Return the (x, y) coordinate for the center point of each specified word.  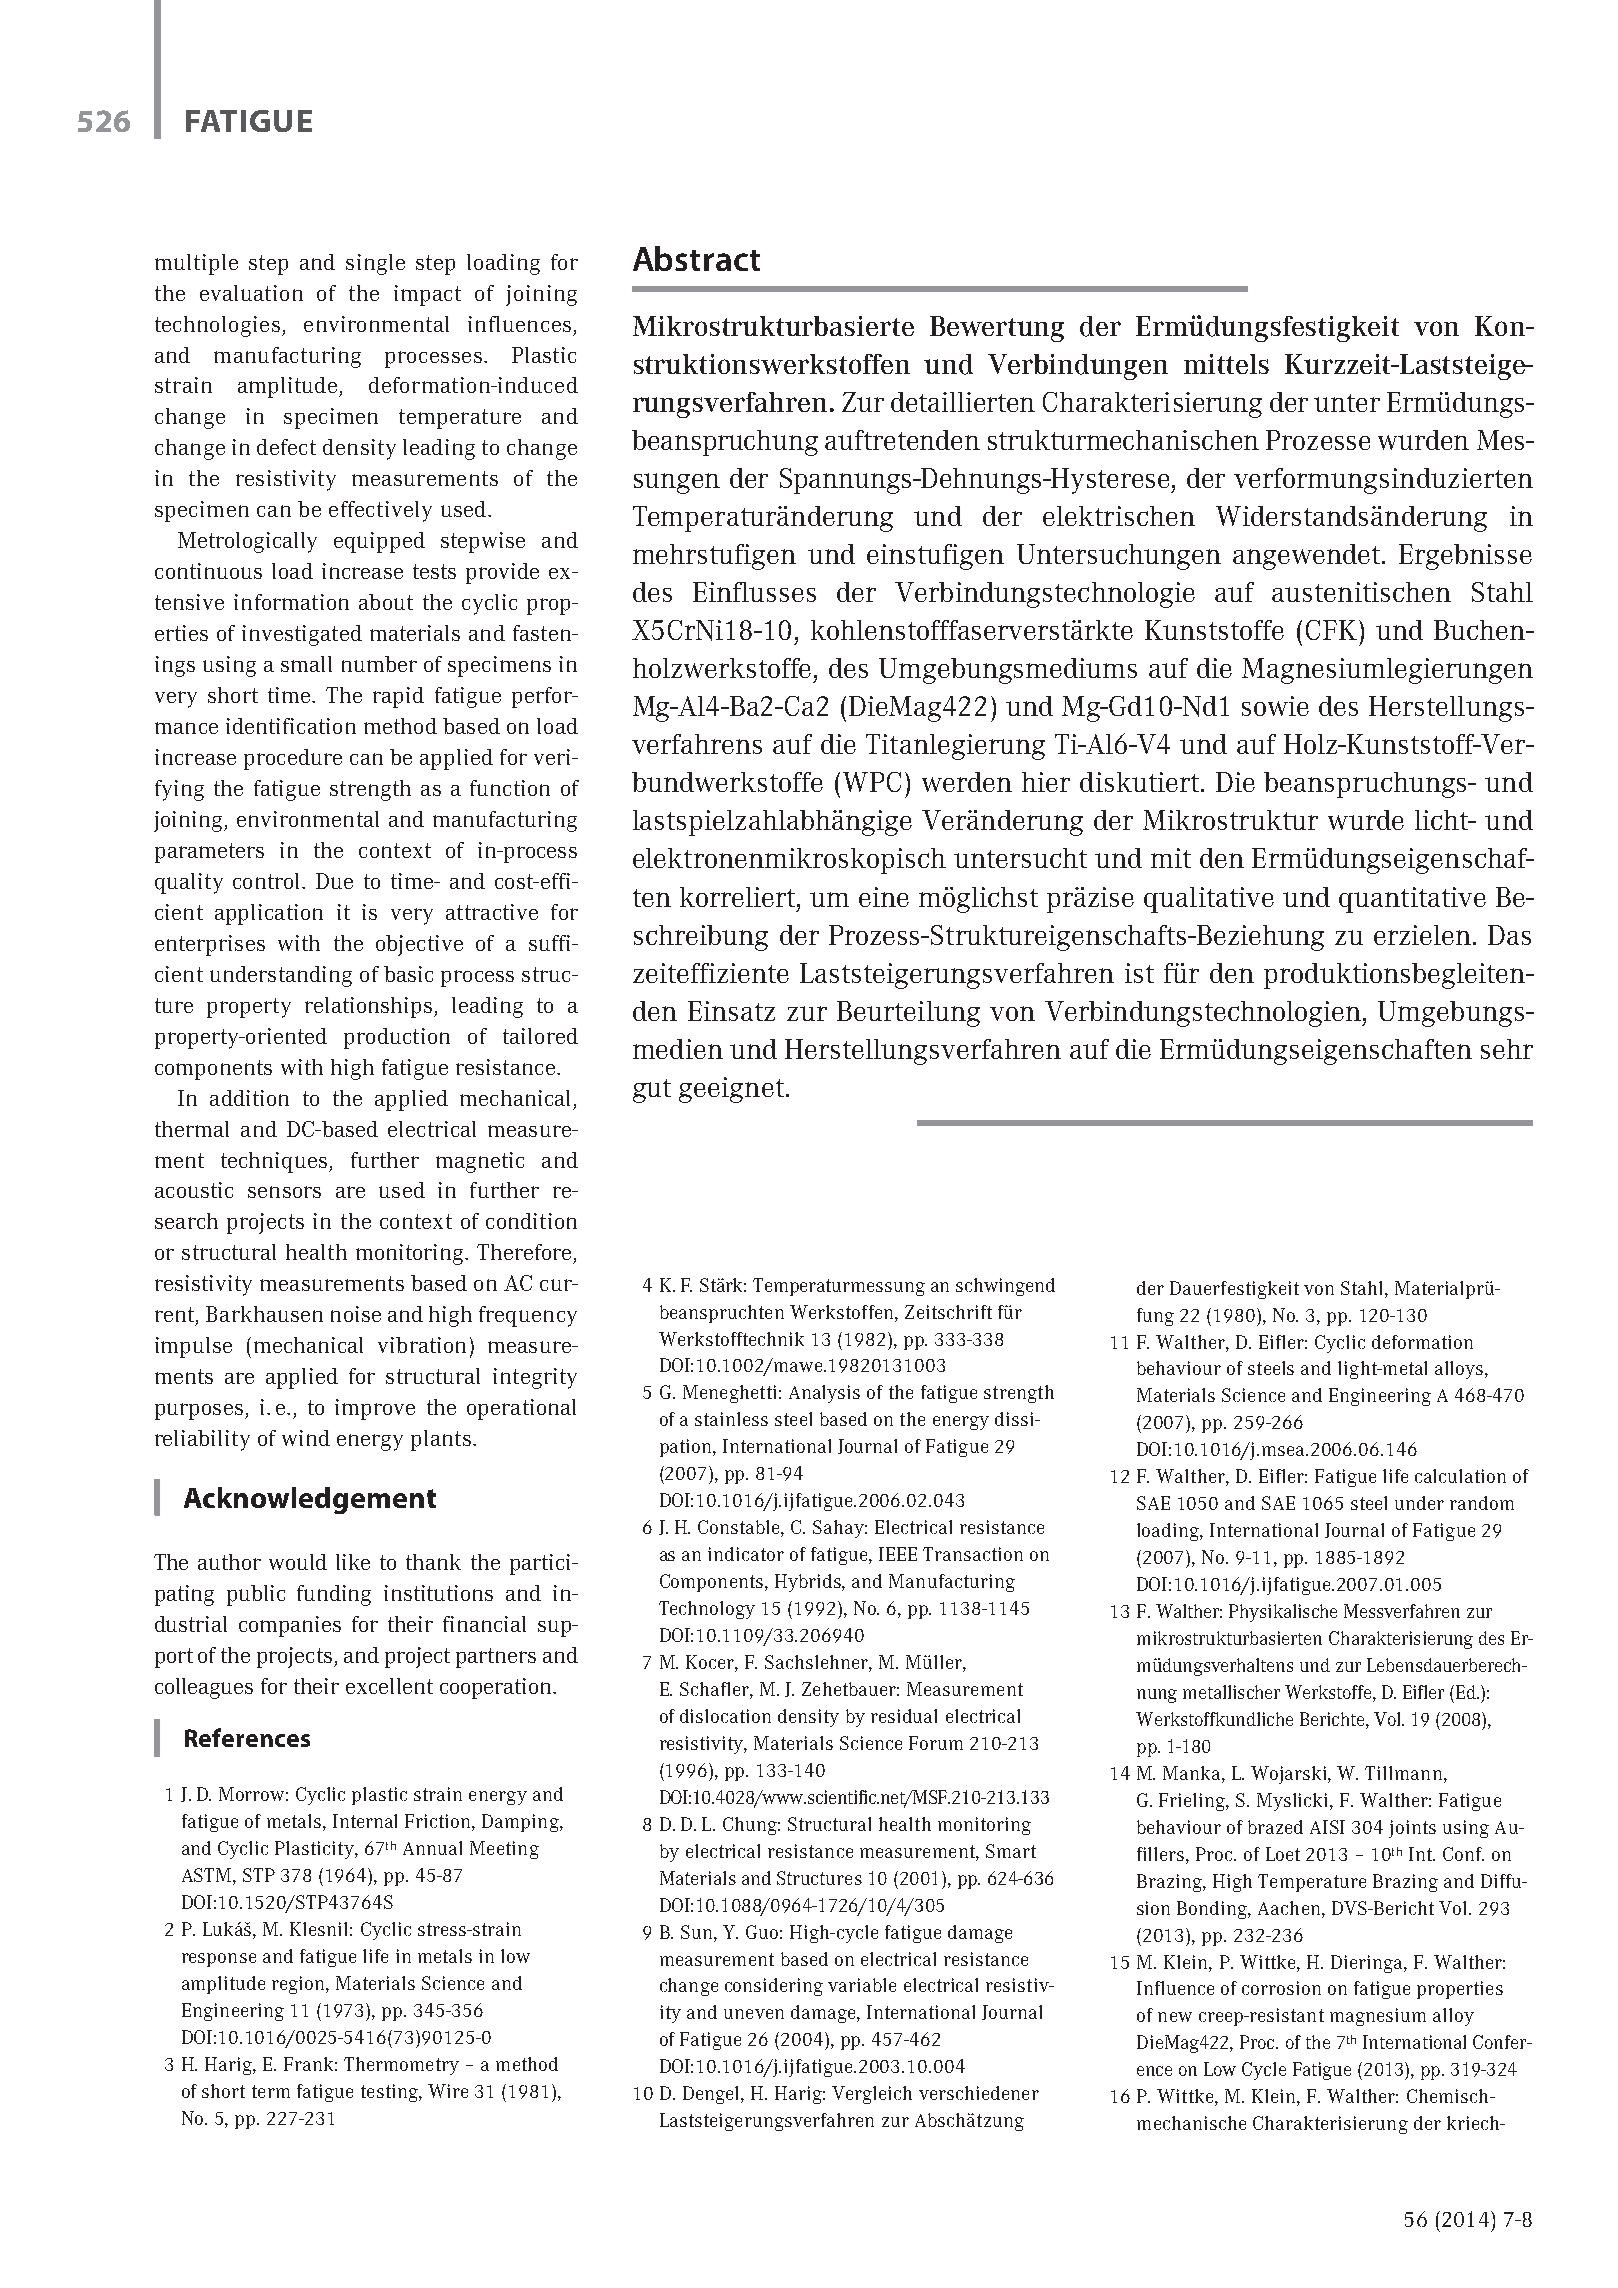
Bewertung (997, 329)
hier (1046, 782)
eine (884, 897)
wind (306, 1438)
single (375, 264)
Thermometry (401, 2066)
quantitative (1412, 900)
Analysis (824, 1394)
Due (334, 881)
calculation (1460, 1476)
